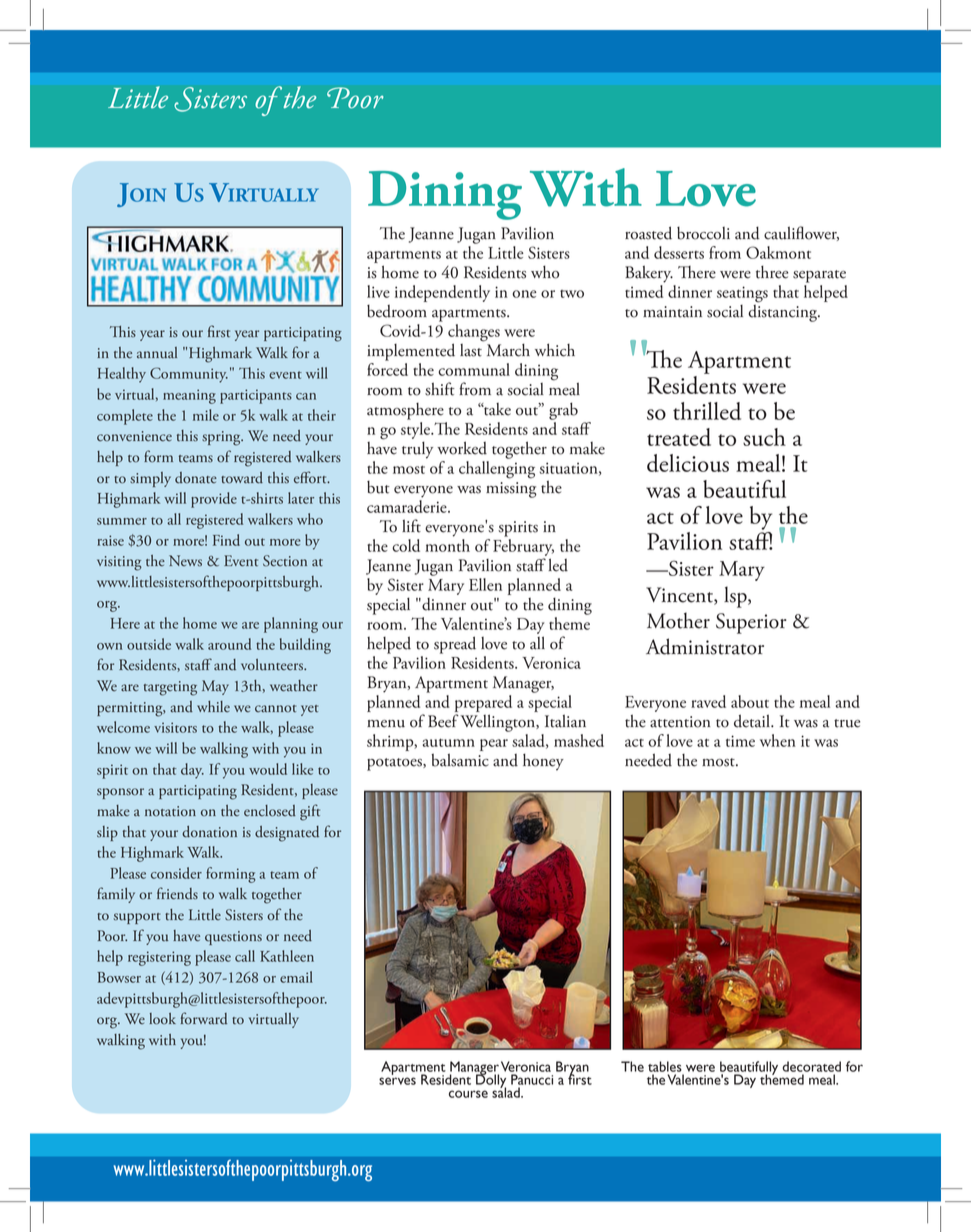 The height and width of the document is (1232, 971). Describe the element at coordinates (204, 1018) in the document. I see `forward` at that location.
